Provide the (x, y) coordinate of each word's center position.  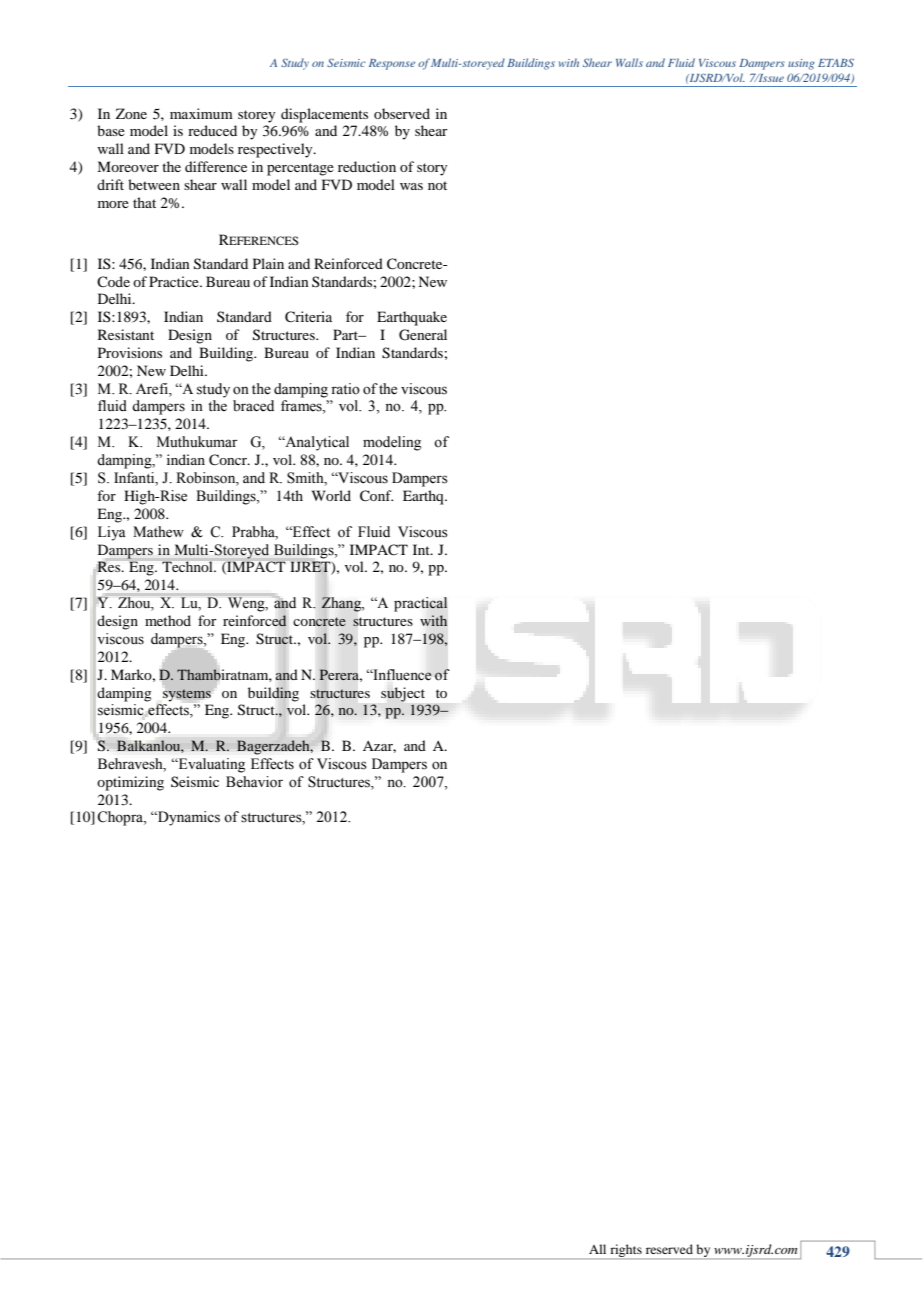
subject (403, 694)
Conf (376, 496)
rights (626, 1251)
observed (402, 113)
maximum (201, 113)
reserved (669, 1249)
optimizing (130, 783)
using (801, 64)
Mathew (158, 532)
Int (422, 549)
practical (421, 604)
